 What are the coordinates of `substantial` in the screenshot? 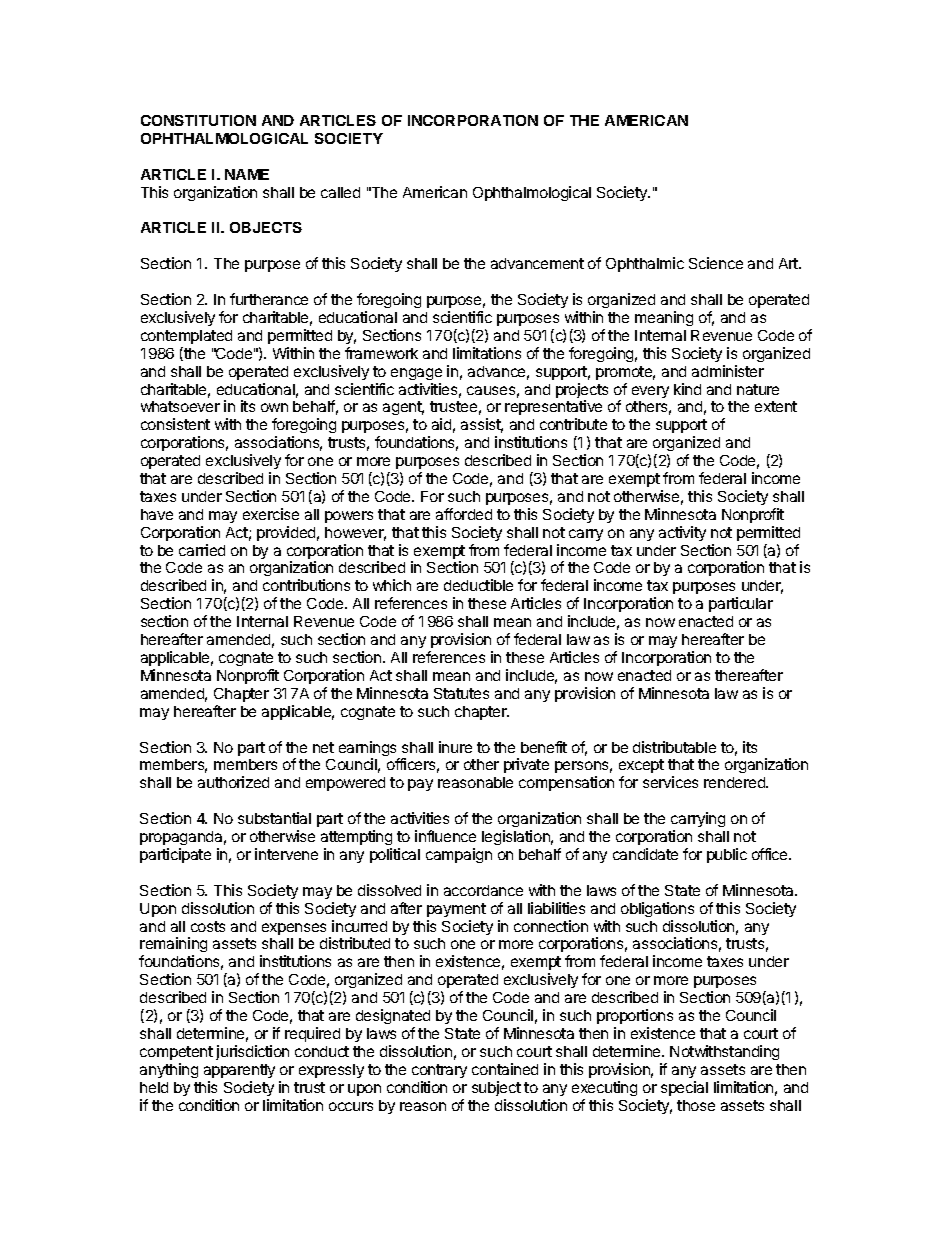 It's located at (274, 818).
